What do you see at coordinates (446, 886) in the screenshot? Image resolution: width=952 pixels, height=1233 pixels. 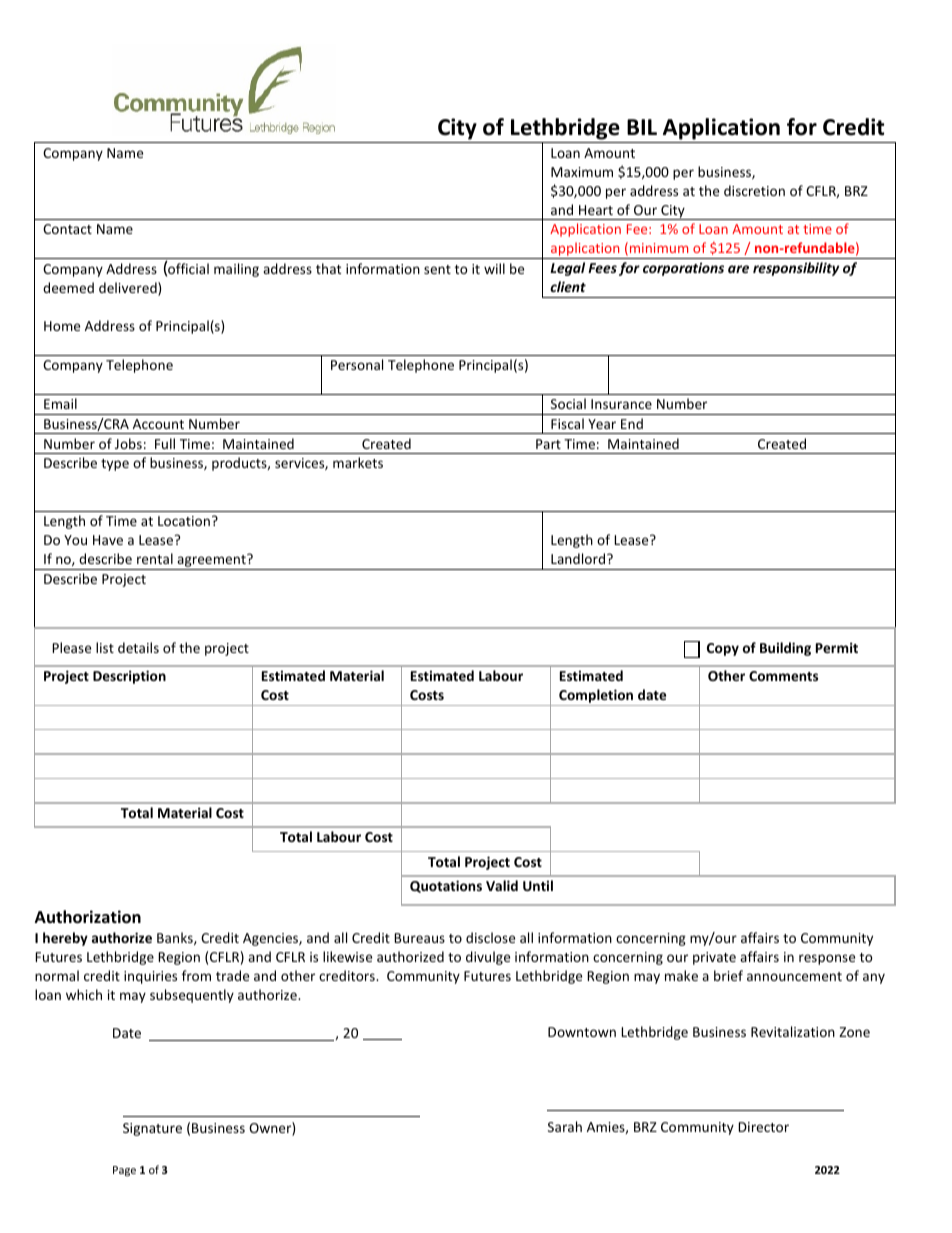 I see `Quotations` at bounding box center [446, 886].
